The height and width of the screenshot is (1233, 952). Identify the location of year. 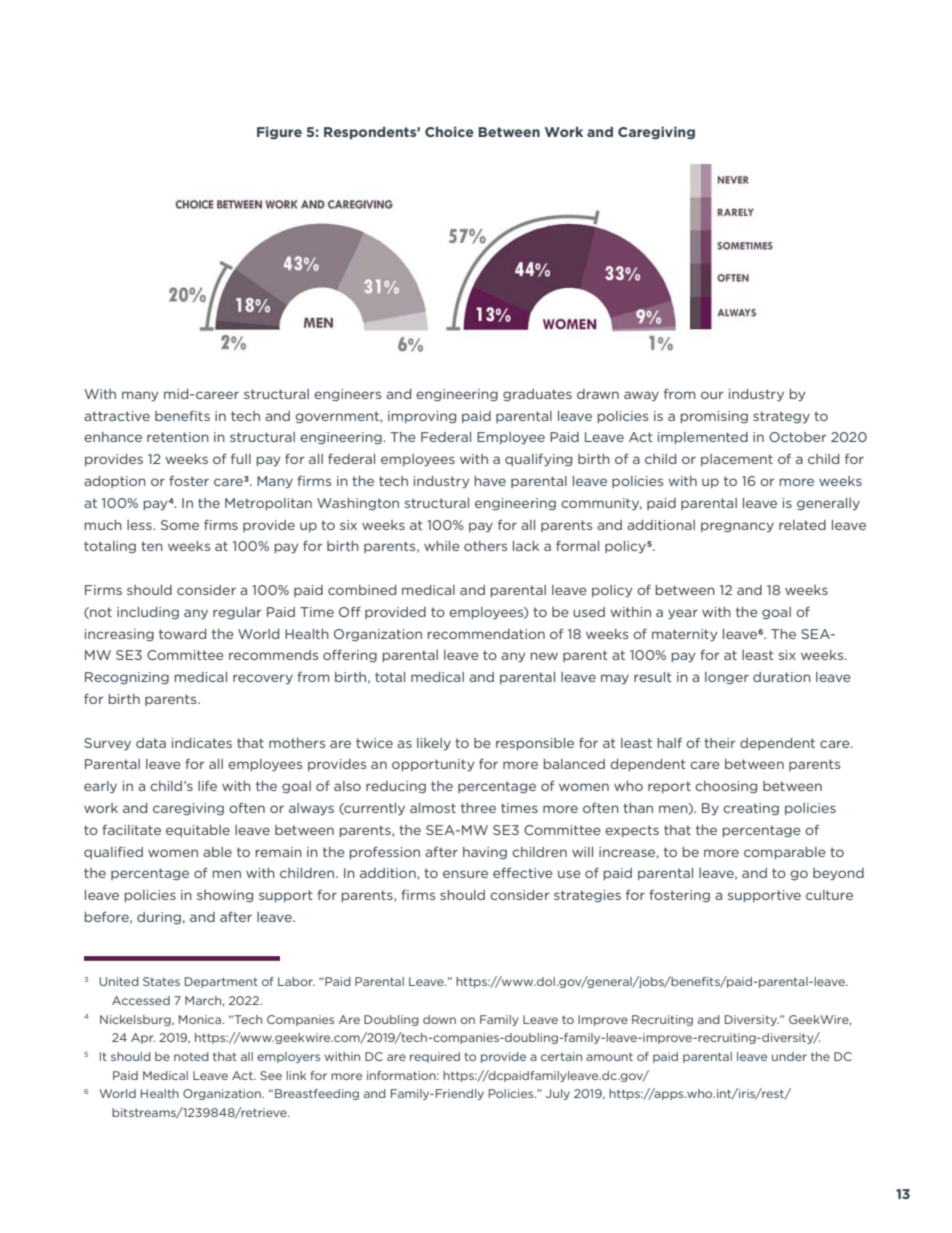
(683, 614).
